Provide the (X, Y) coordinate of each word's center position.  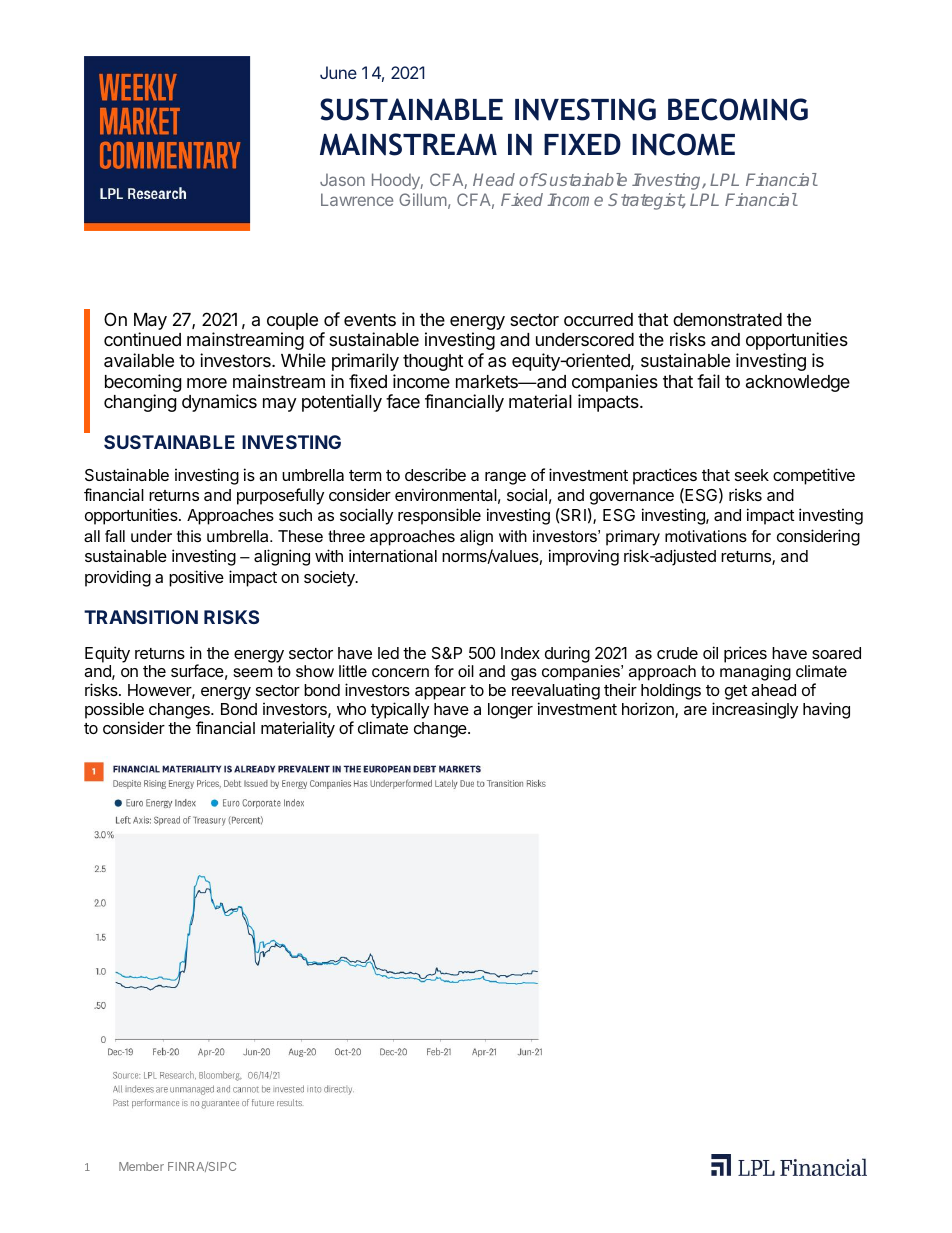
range (505, 478)
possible (114, 710)
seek (752, 475)
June (338, 72)
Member (141, 1166)
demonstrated (727, 319)
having (826, 710)
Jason (342, 179)
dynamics (219, 403)
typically (400, 710)
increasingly (755, 710)
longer (510, 711)
